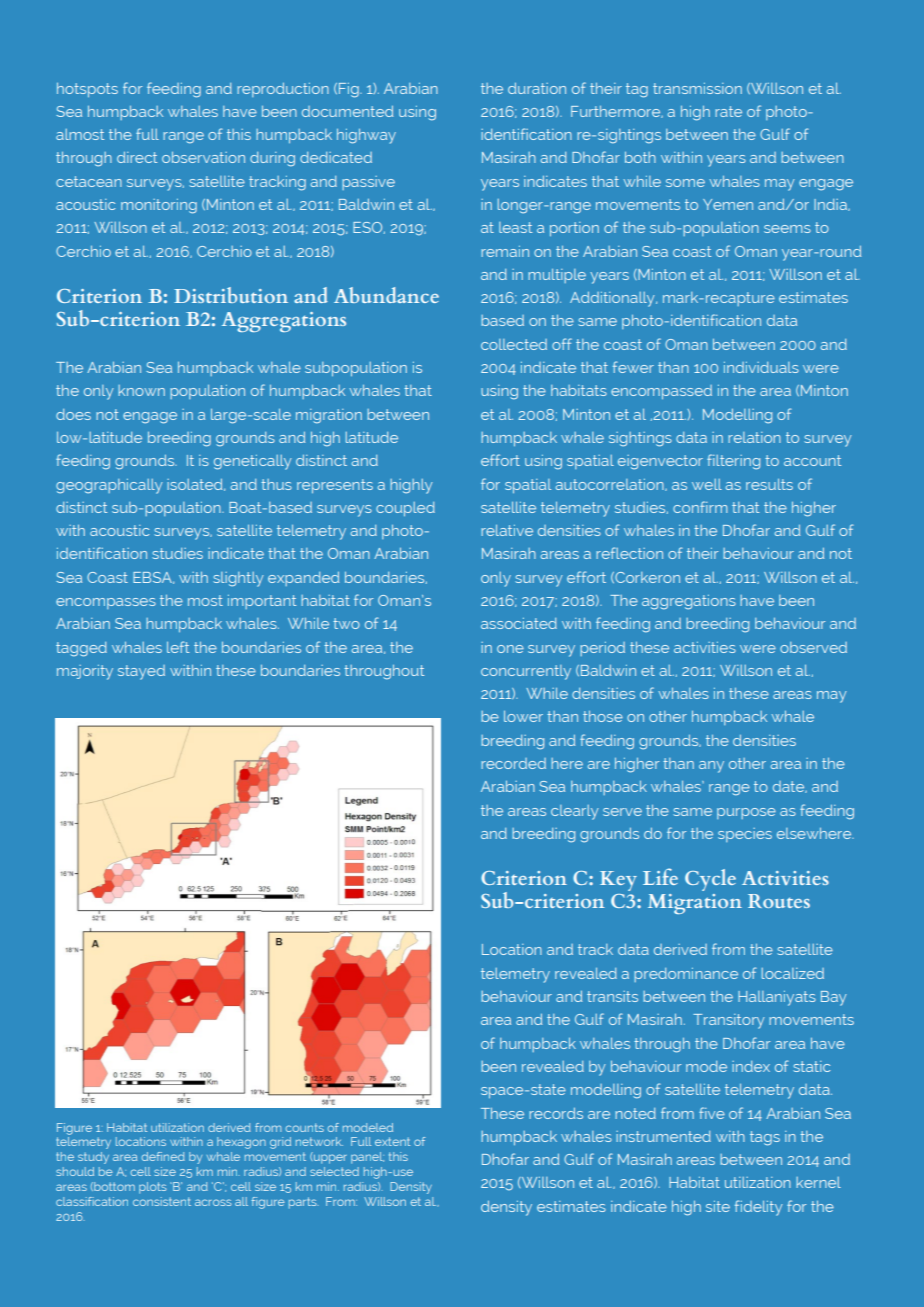 The width and height of the screenshot is (924, 1307). I want to click on one, so click(510, 649).
